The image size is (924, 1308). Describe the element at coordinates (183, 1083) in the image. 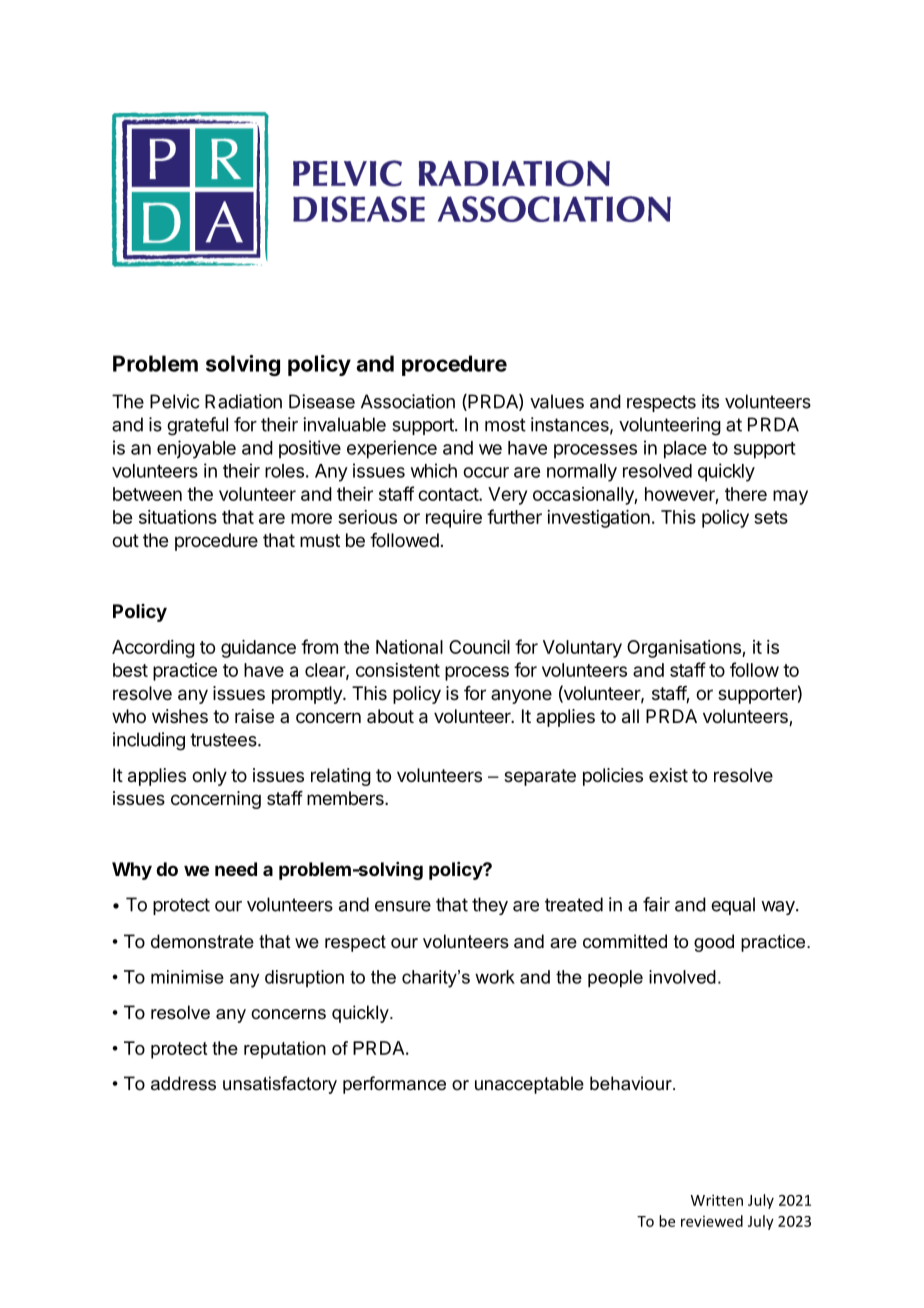

I see `address` at that location.
